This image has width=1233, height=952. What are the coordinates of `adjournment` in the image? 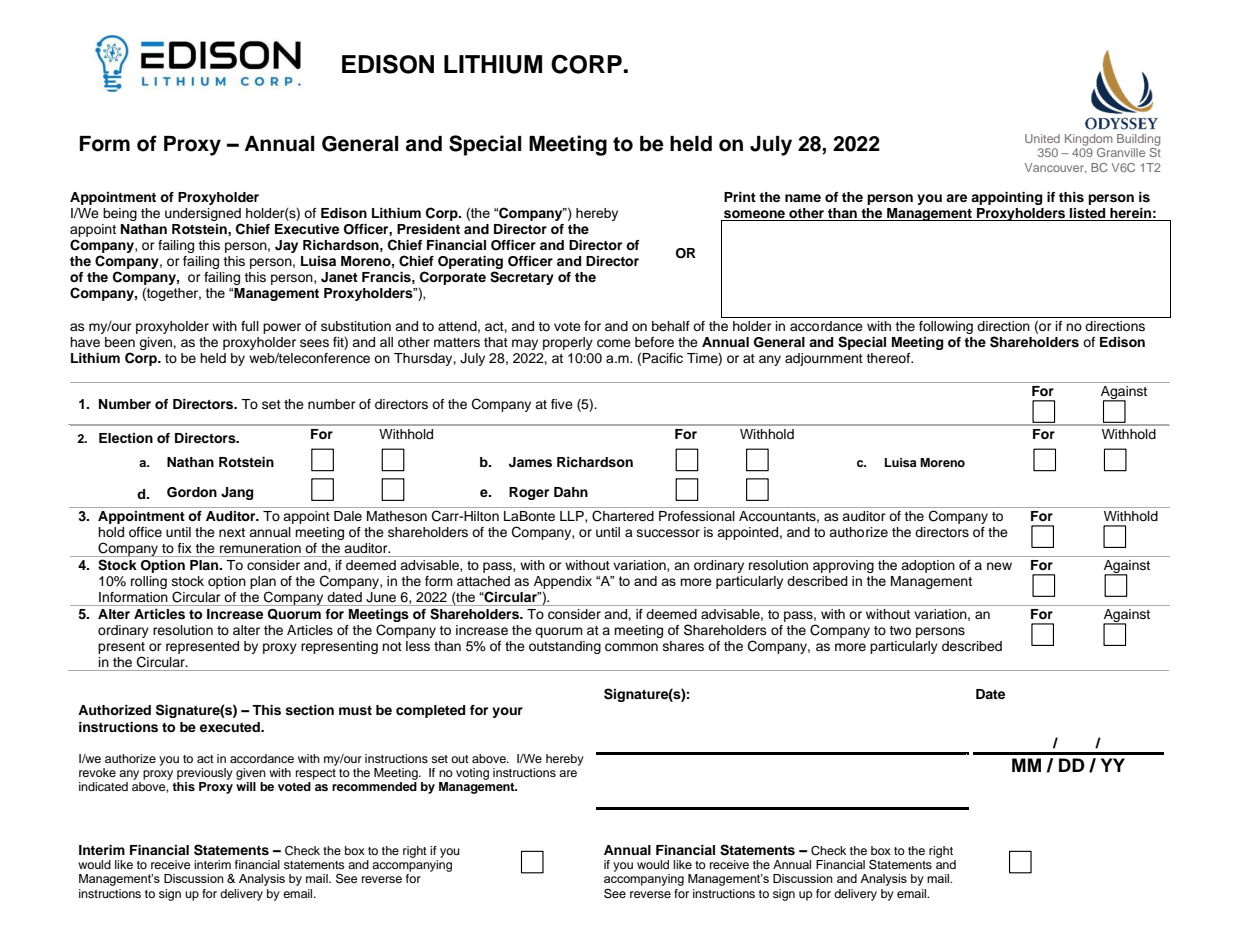 It's located at (824, 359).
